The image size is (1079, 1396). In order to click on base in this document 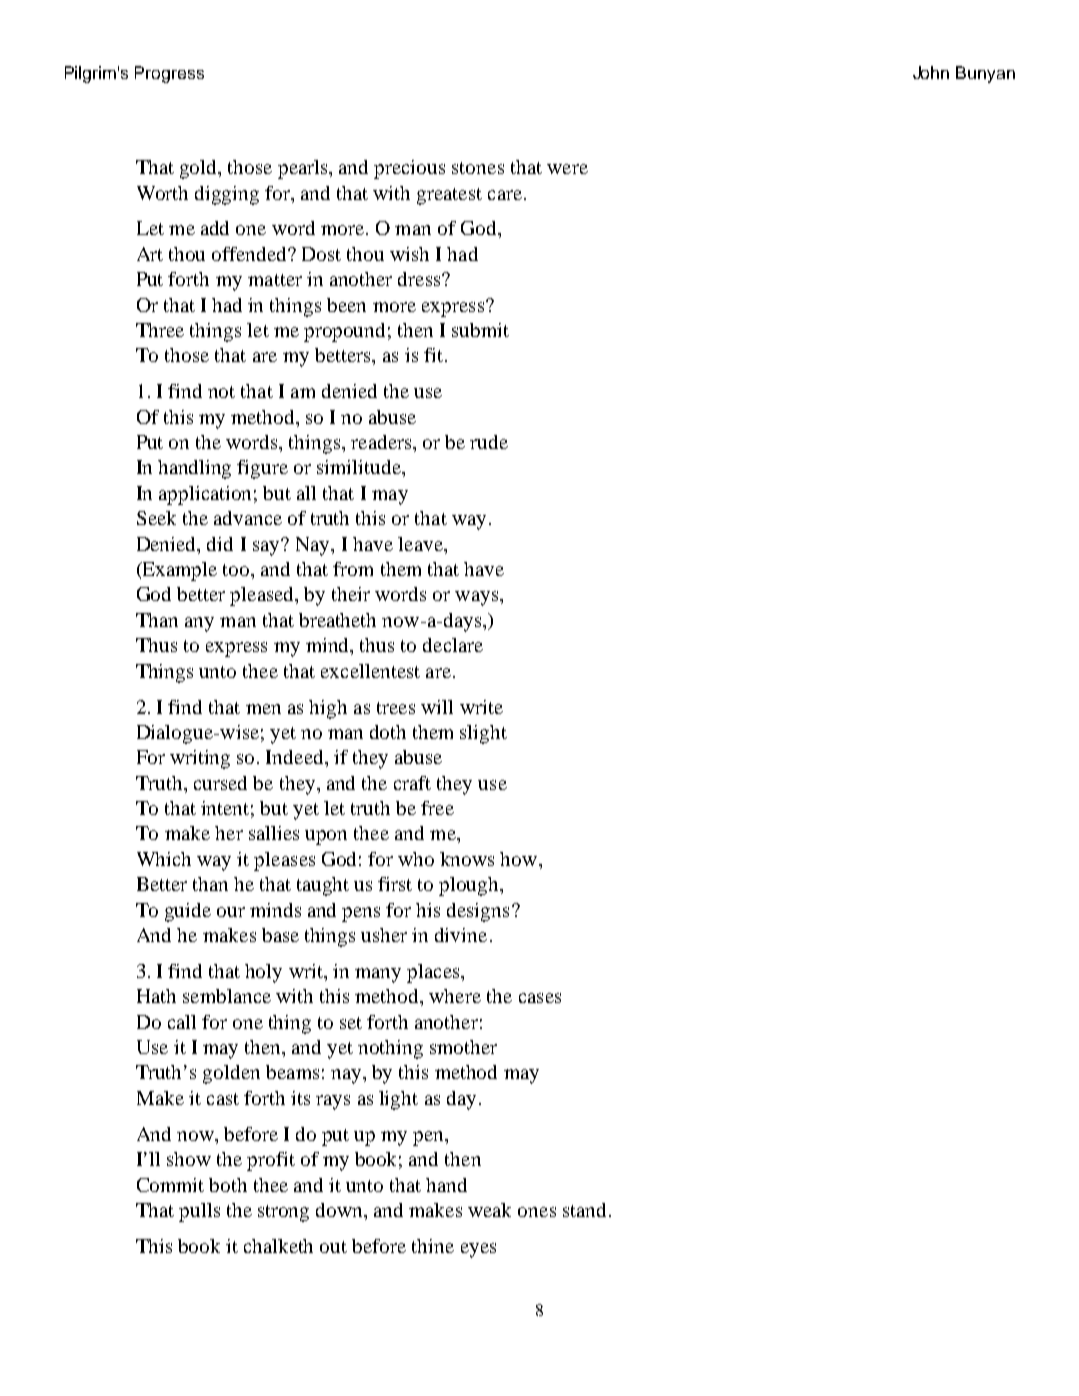, I will do `click(280, 935)`.
